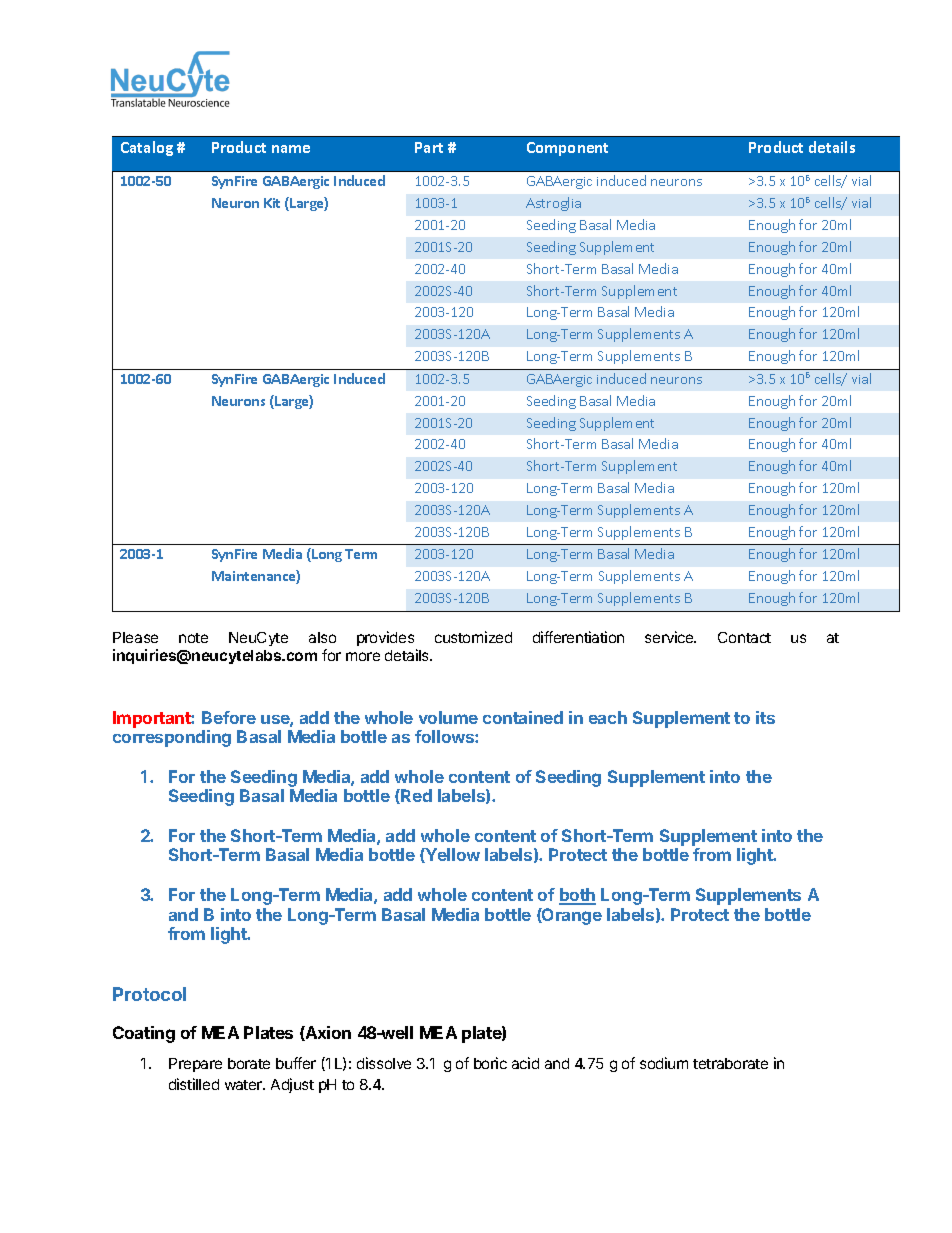 This document has height=1233, width=952. I want to click on Component, so click(567, 149).
